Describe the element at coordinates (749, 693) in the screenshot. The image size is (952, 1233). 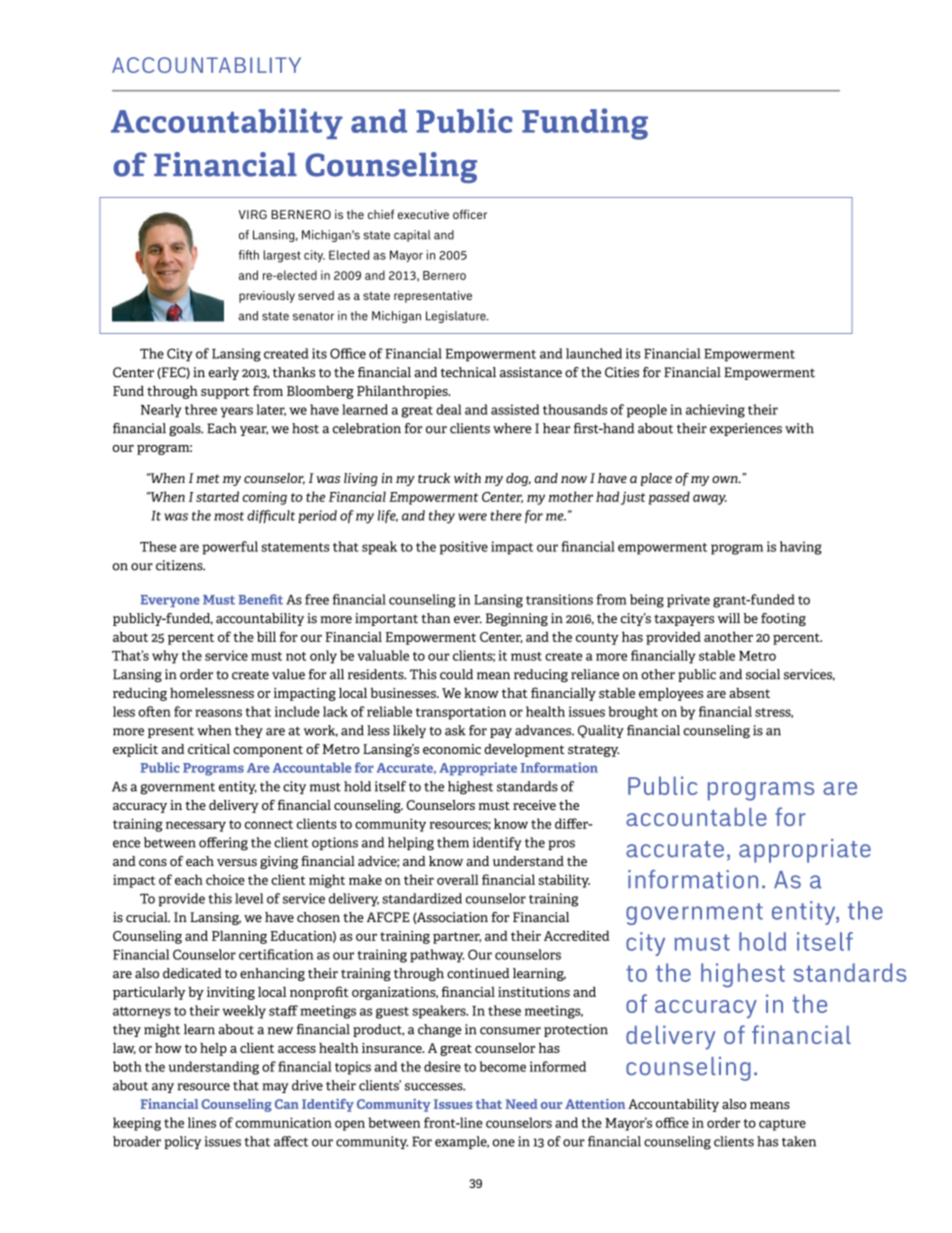
I see `absent` at that location.
